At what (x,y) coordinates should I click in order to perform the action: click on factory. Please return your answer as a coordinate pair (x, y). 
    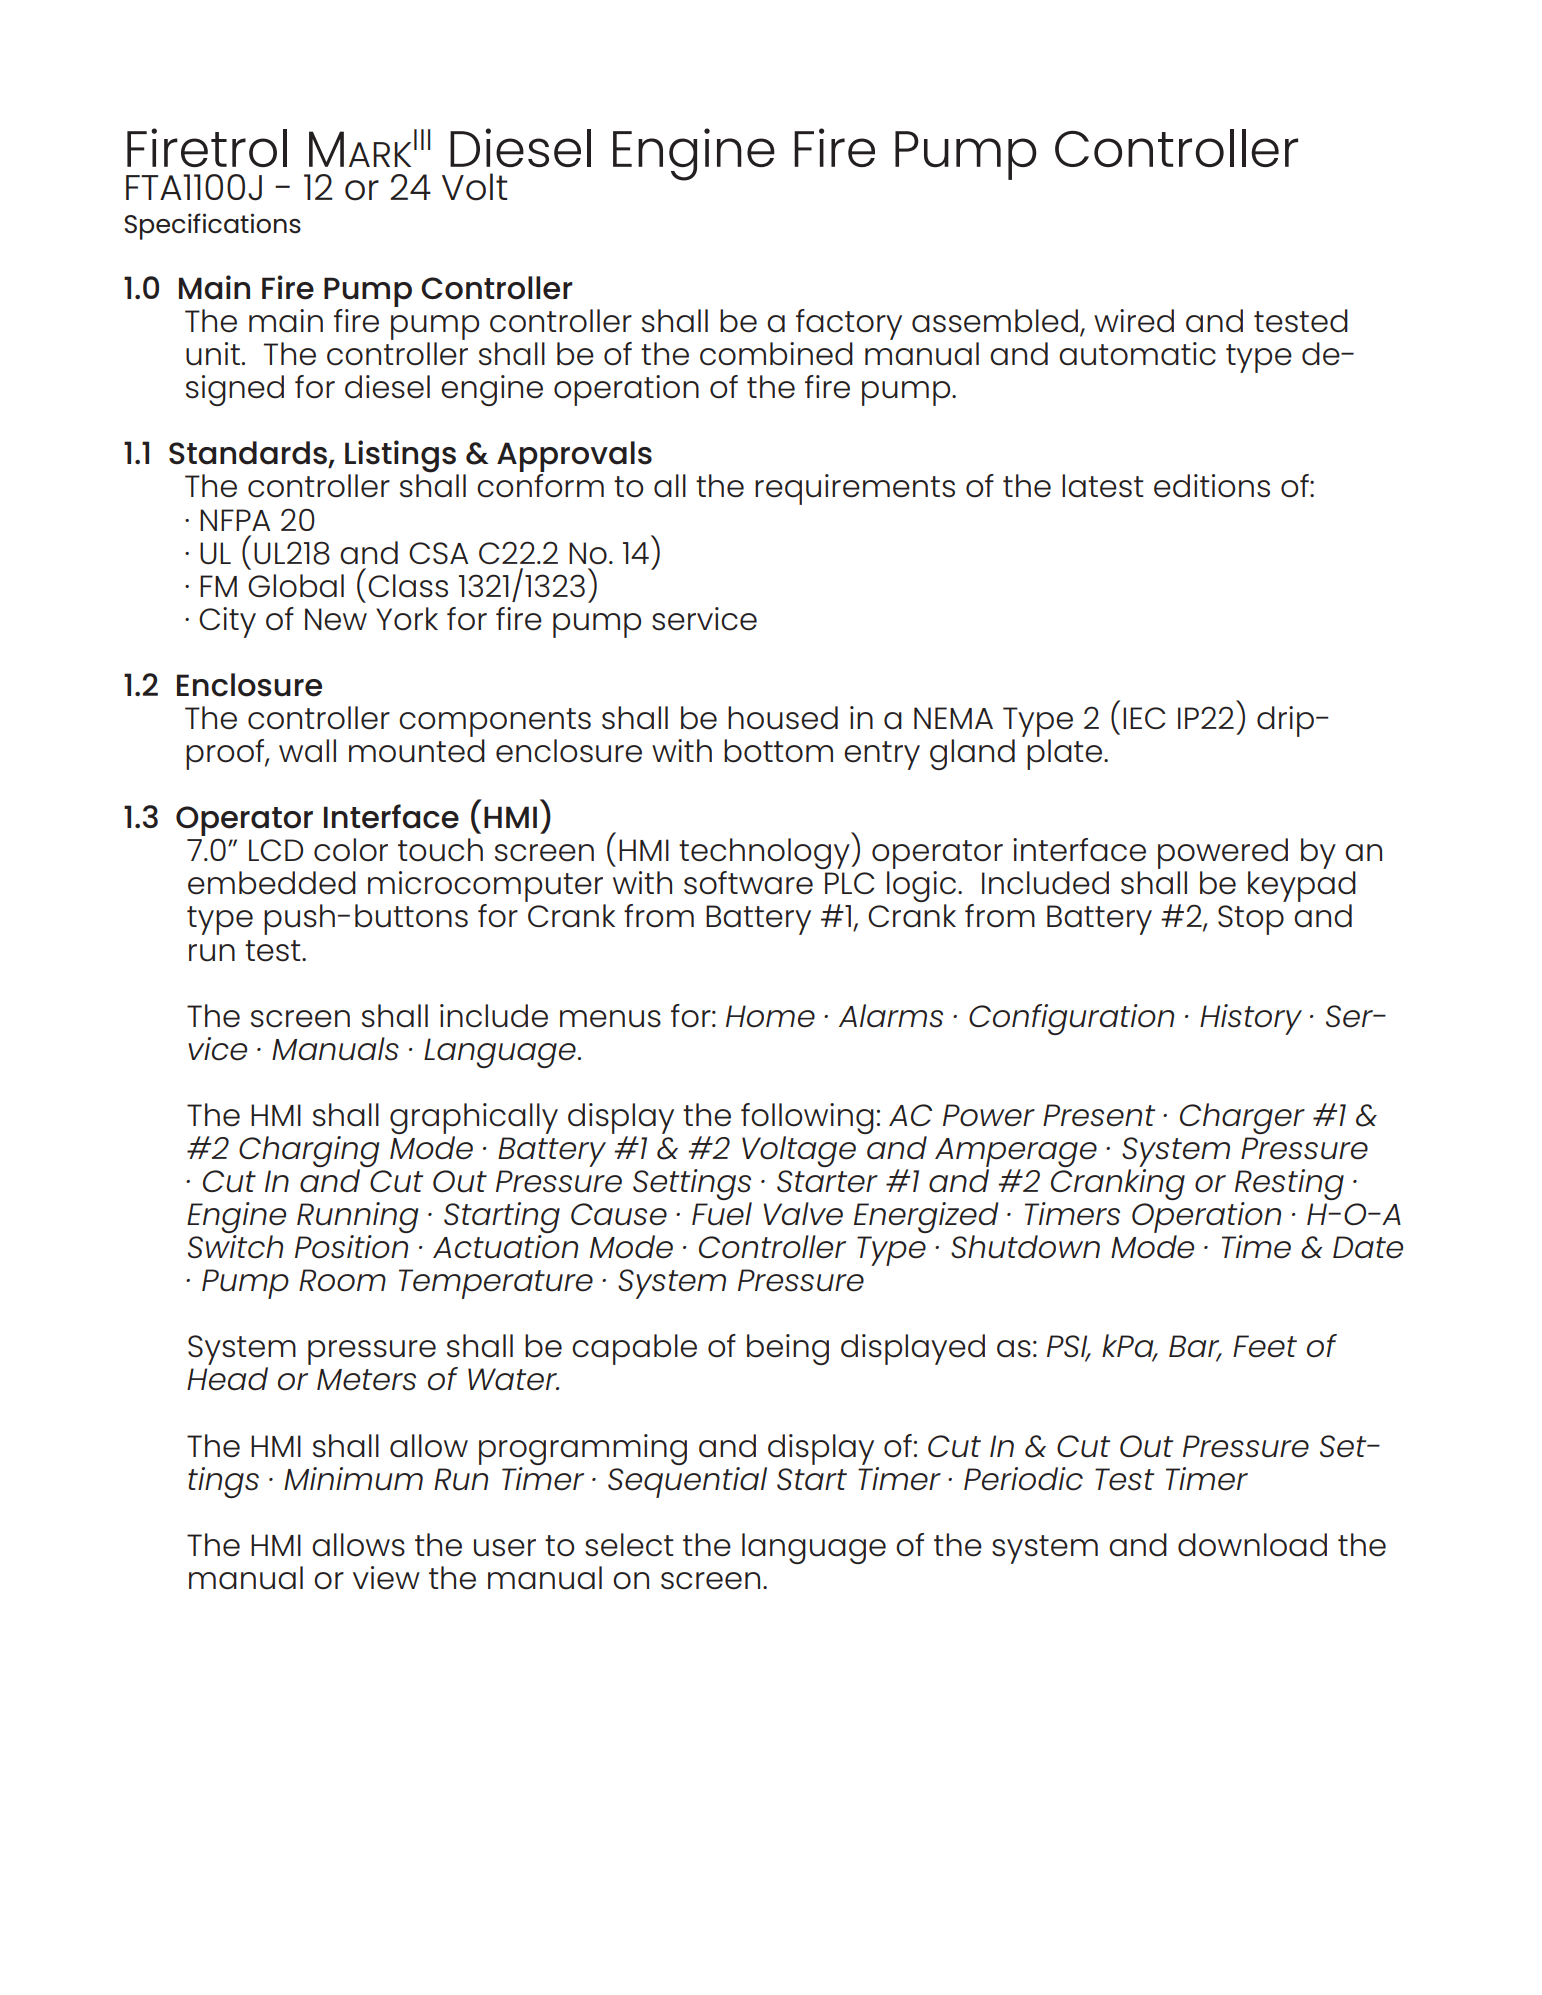
    Looking at the image, I should click on (849, 324).
